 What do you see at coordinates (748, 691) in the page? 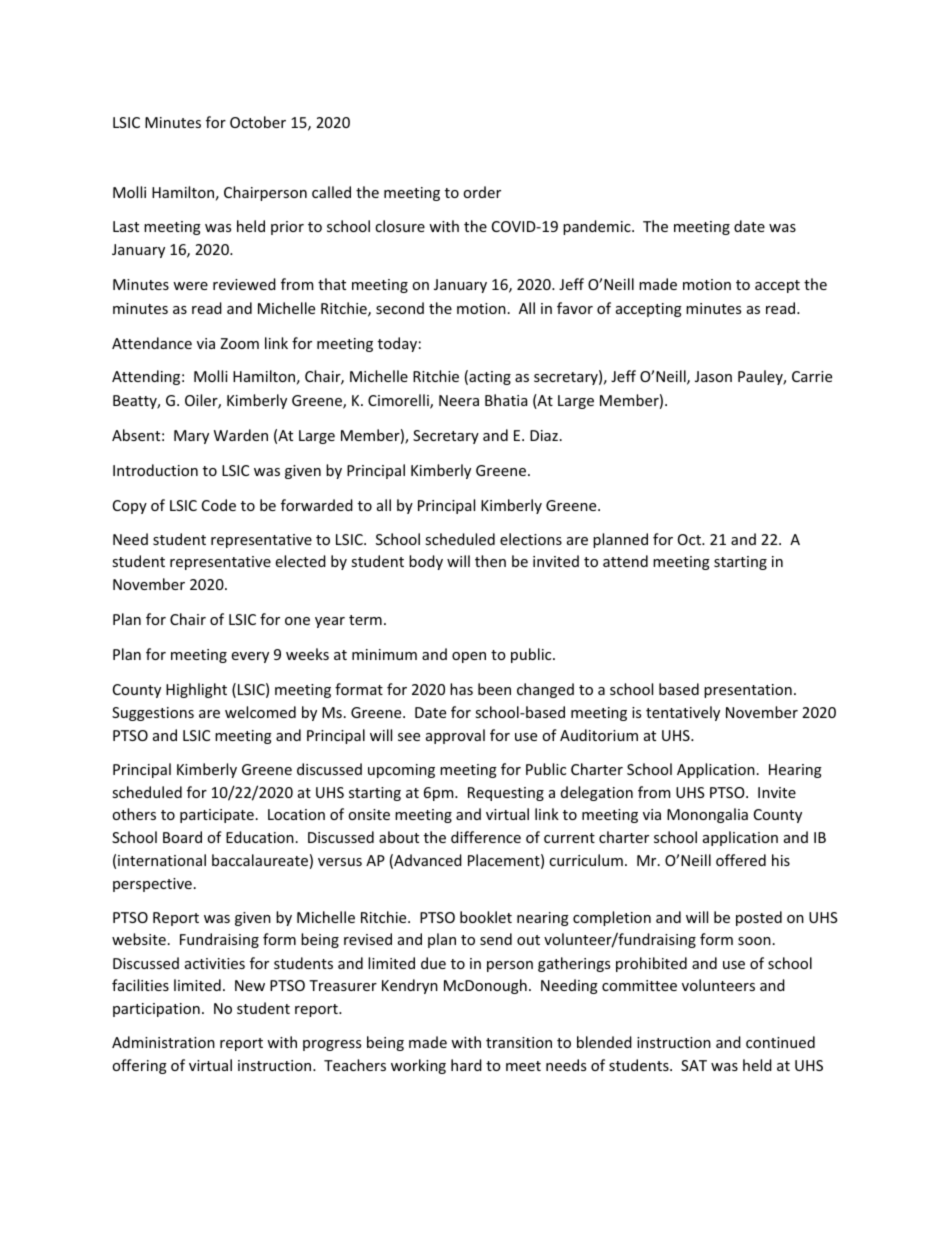
I see `presentation` at bounding box center [748, 691].
